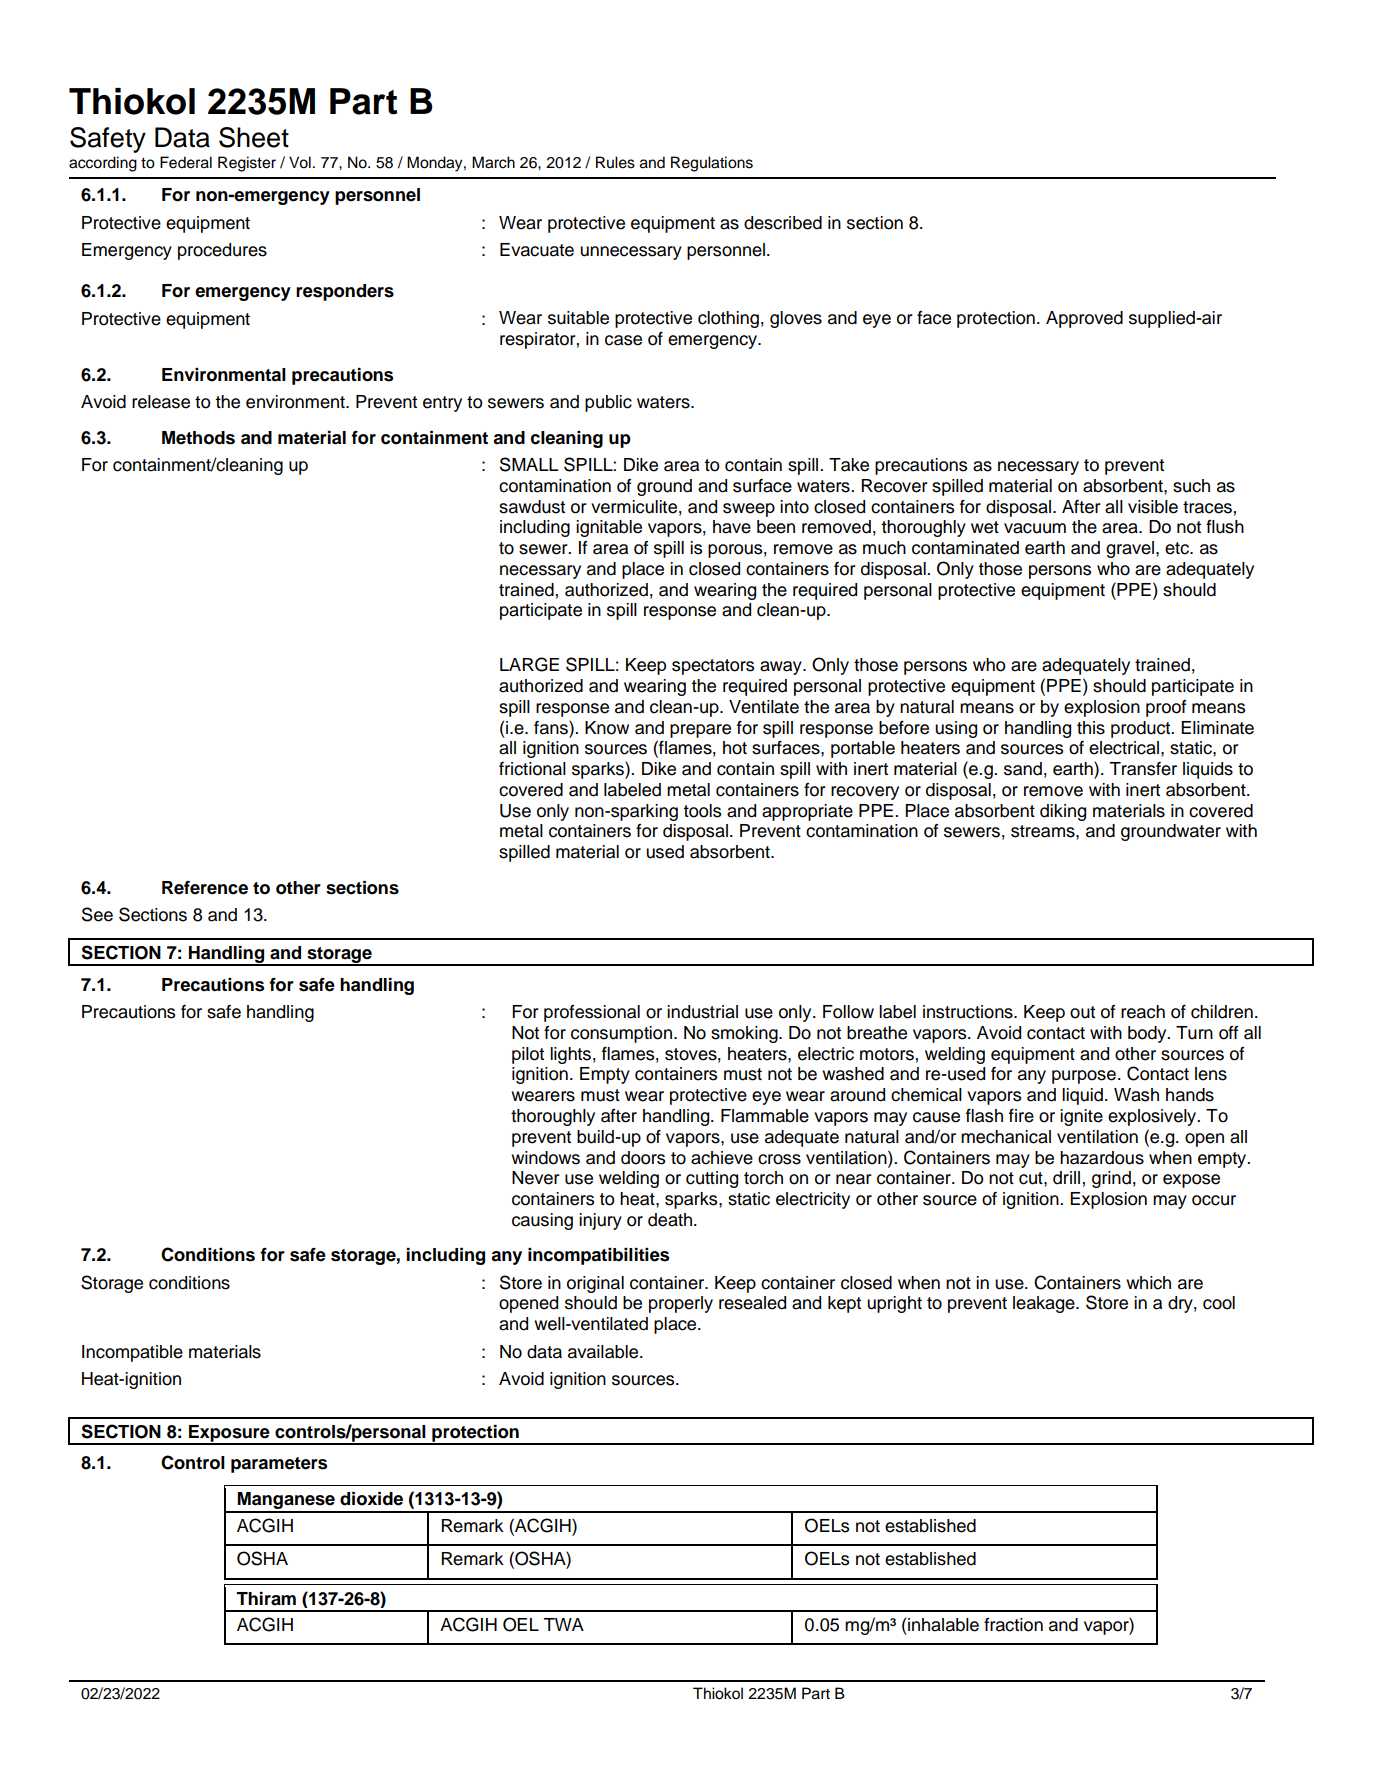 This screenshot has height=1787, width=1381. What do you see at coordinates (1166, 708) in the screenshot?
I see `proof` at bounding box center [1166, 708].
